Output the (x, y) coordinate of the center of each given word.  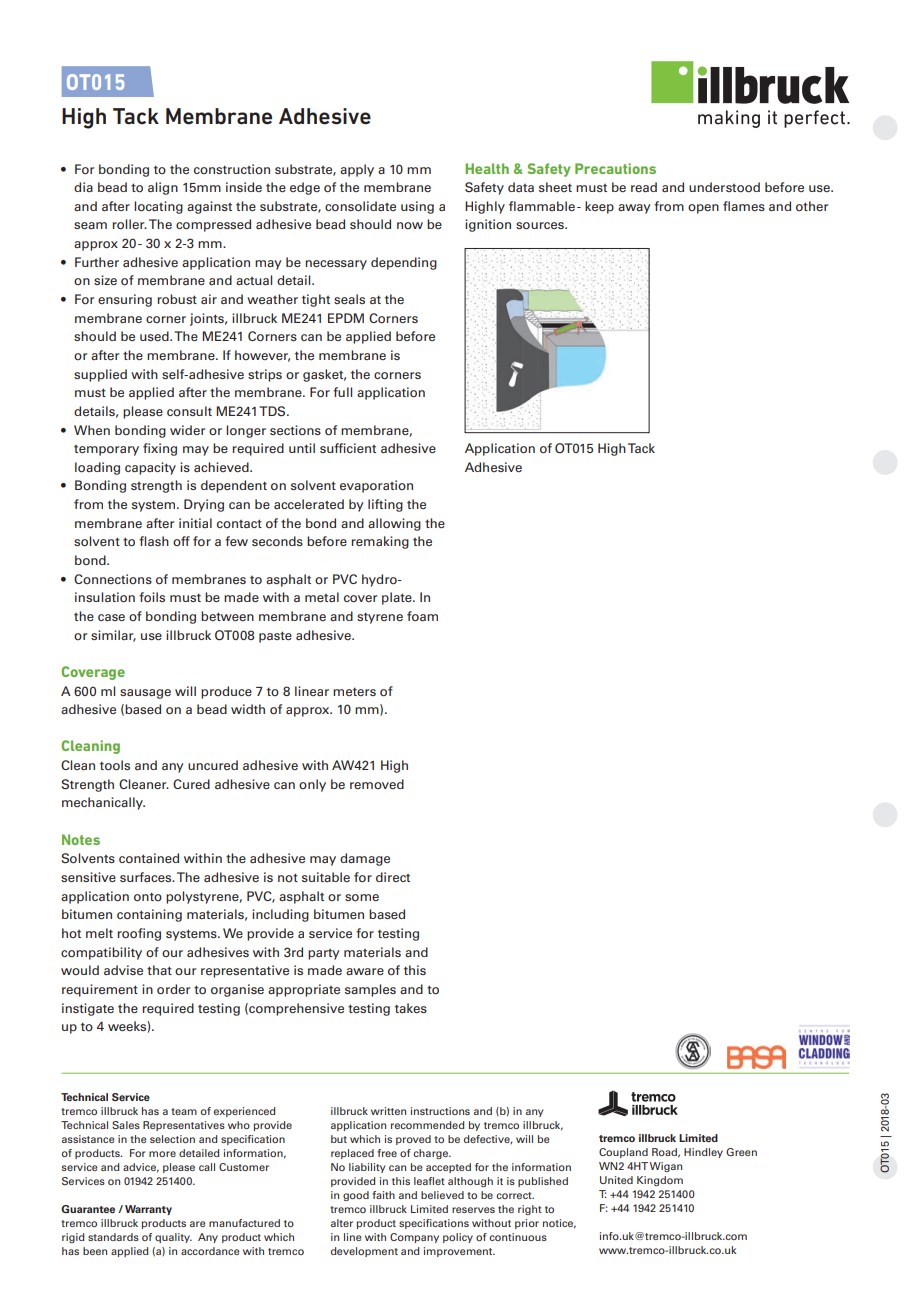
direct (393, 877)
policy (458, 1238)
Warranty (148, 1210)
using (417, 207)
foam (422, 616)
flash (154, 541)
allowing (394, 524)
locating (158, 207)
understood (724, 187)
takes (411, 1008)
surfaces (147, 877)
